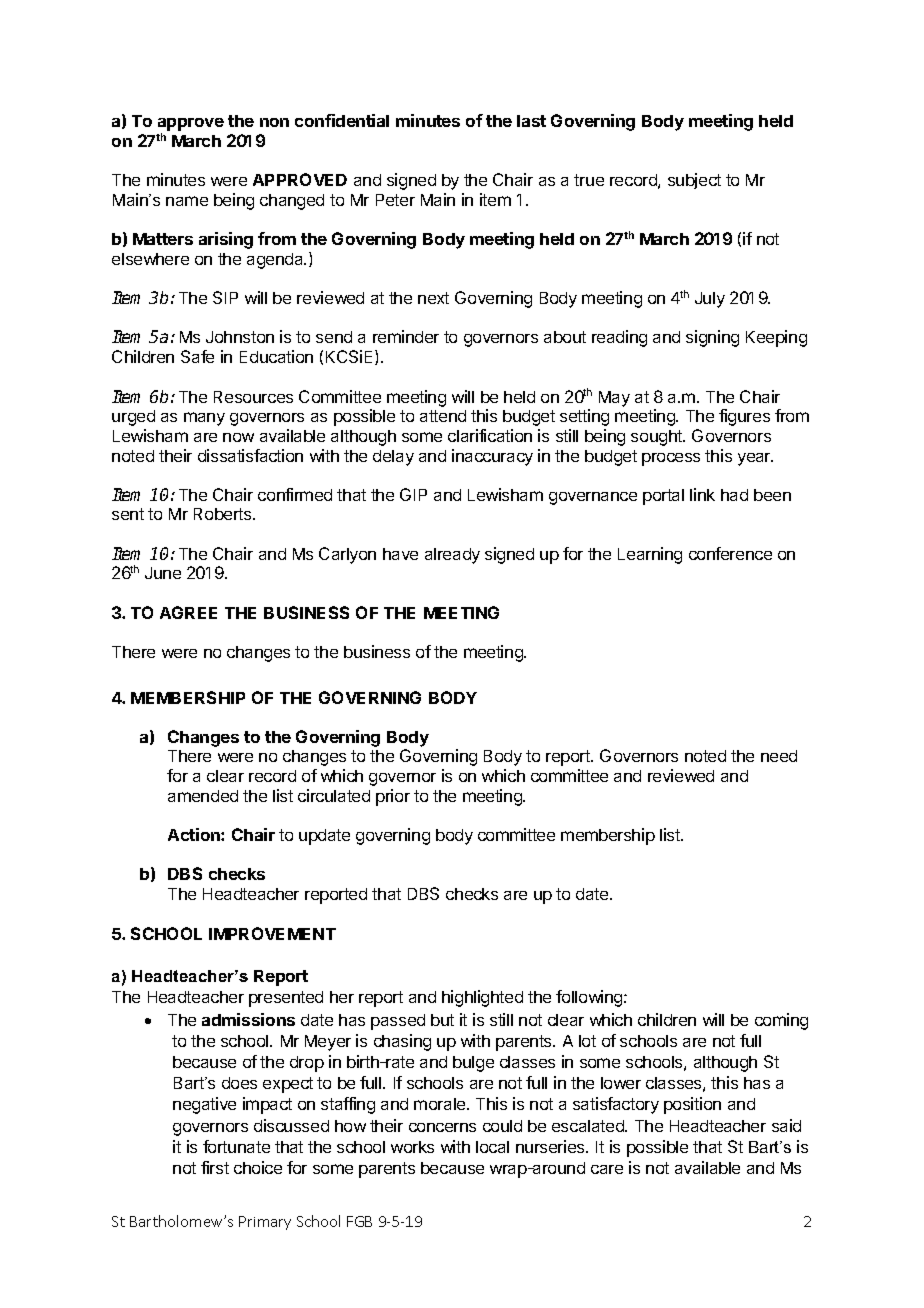 Image resolution: width=924 pixels, height=1308 pixels. I want to click on last, so click(531, 121).
